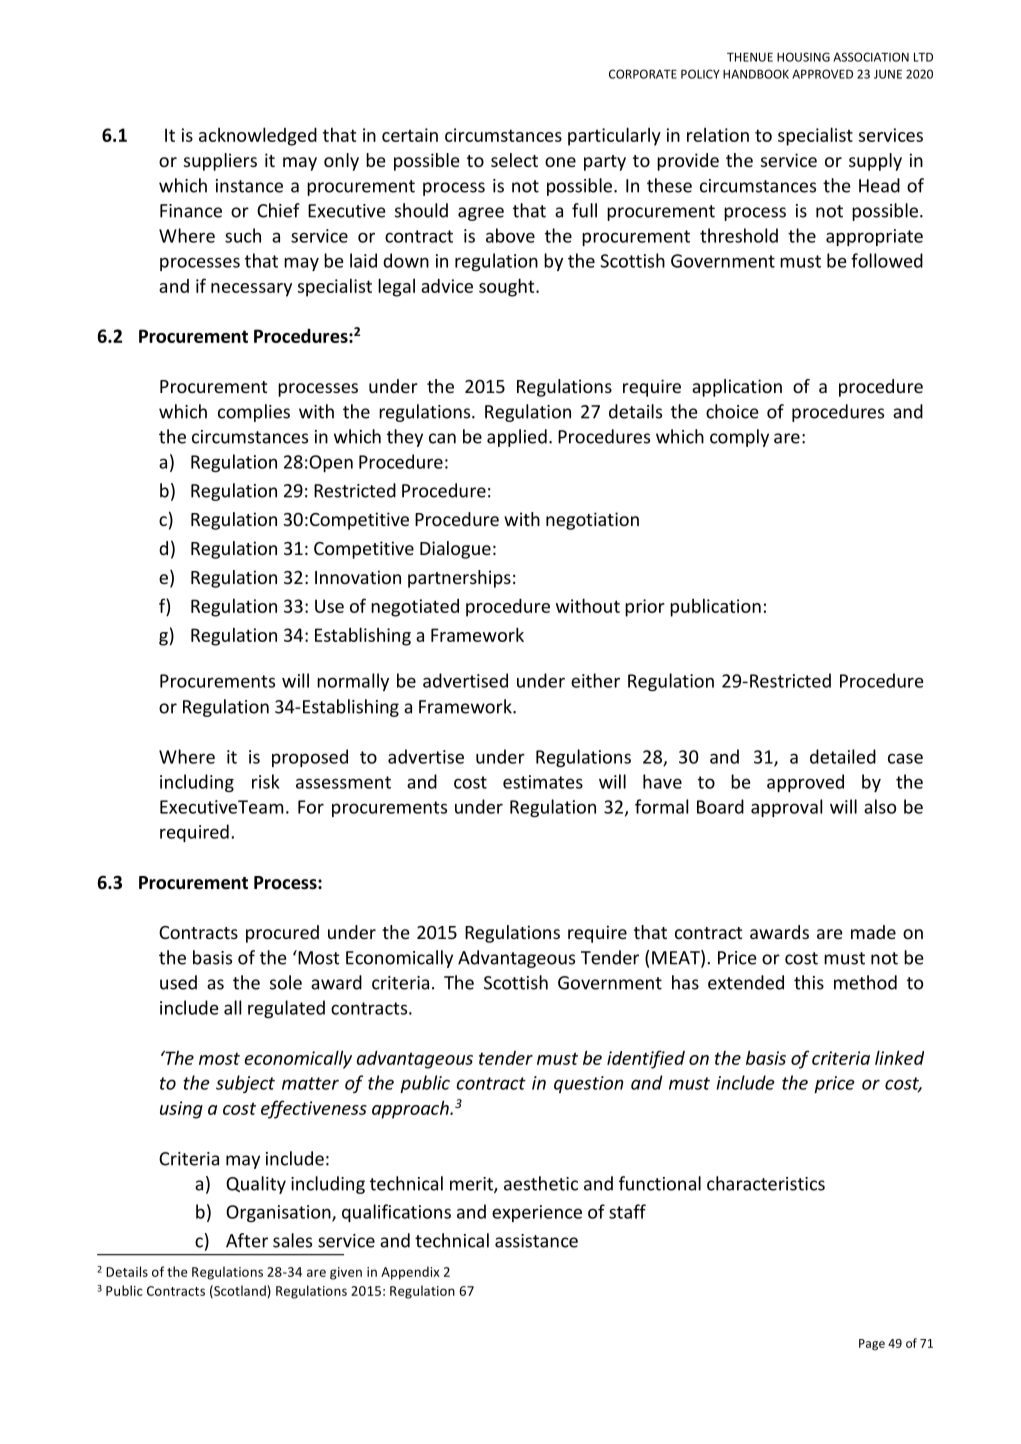  What do you see at coordinates (536, 1241) in the screenshot?
I see `assistance` at bounding box center [536, 1241].
